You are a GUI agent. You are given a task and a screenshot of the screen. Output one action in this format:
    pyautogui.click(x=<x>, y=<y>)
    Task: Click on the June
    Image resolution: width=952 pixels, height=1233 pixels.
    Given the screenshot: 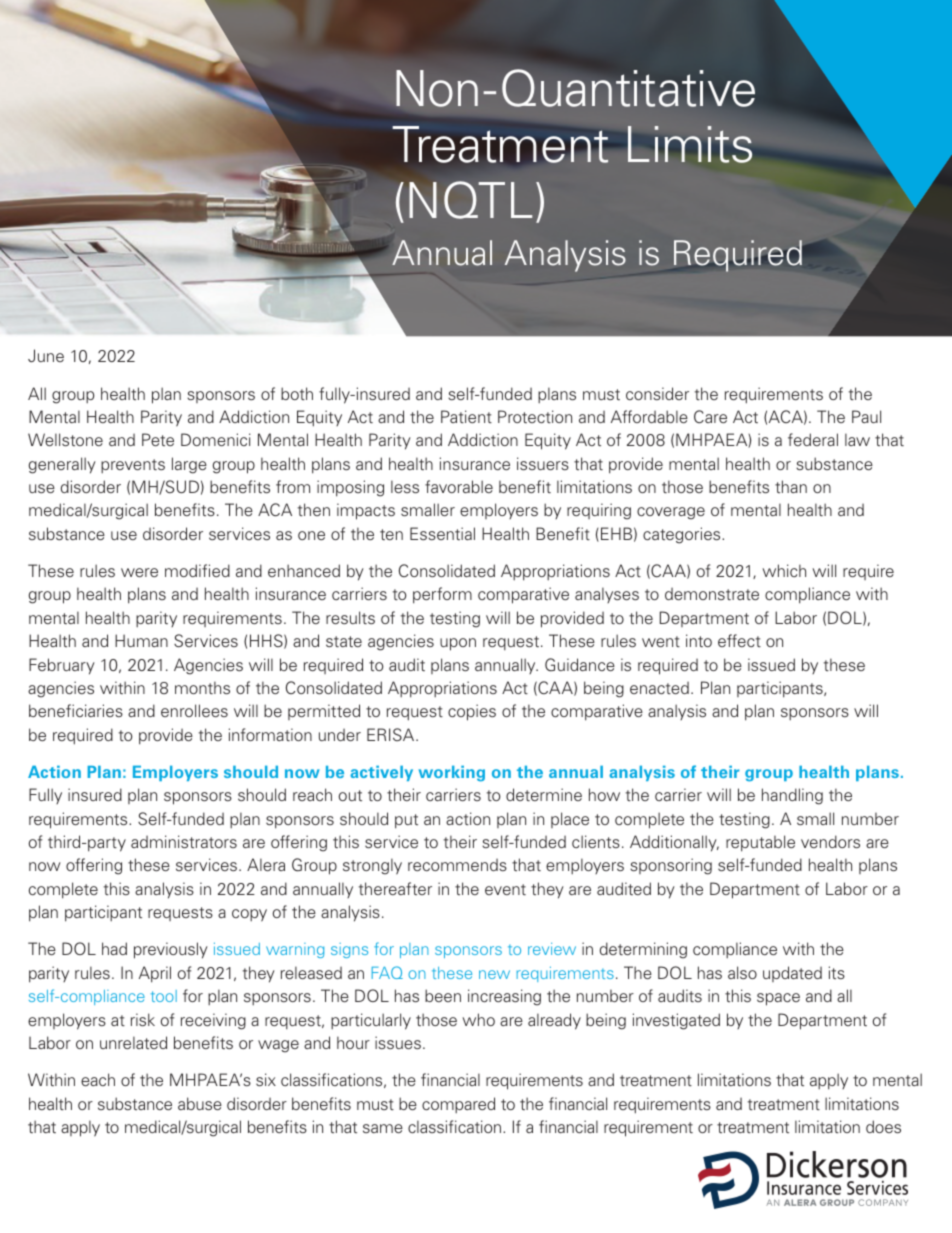 What is the action you would take?
    pyautogui.click(x=46, y=355)
